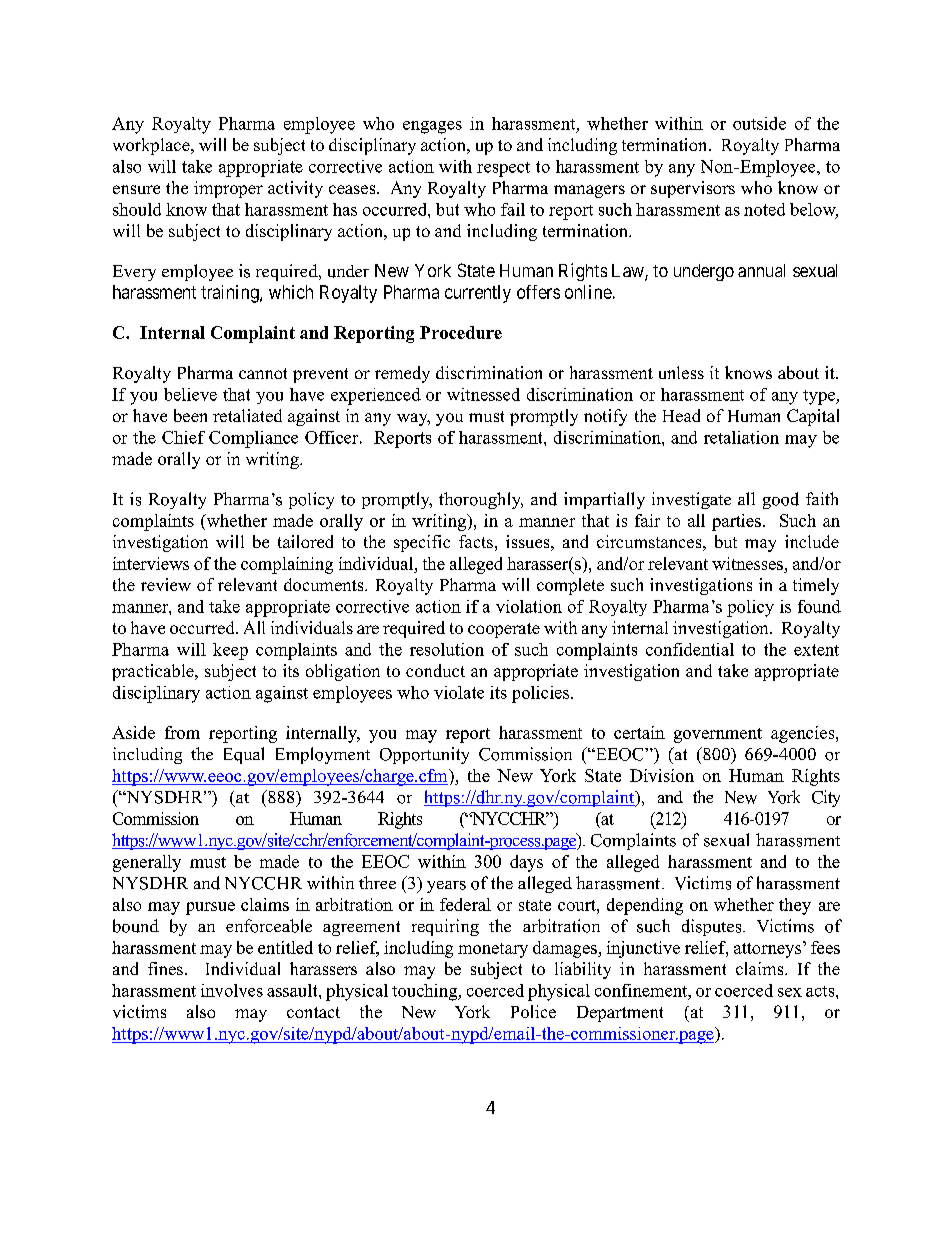 The height and width of the document is (1233, 952). Describe the element at coordinates (228, 189) in the document. I see `improper` at that location.
